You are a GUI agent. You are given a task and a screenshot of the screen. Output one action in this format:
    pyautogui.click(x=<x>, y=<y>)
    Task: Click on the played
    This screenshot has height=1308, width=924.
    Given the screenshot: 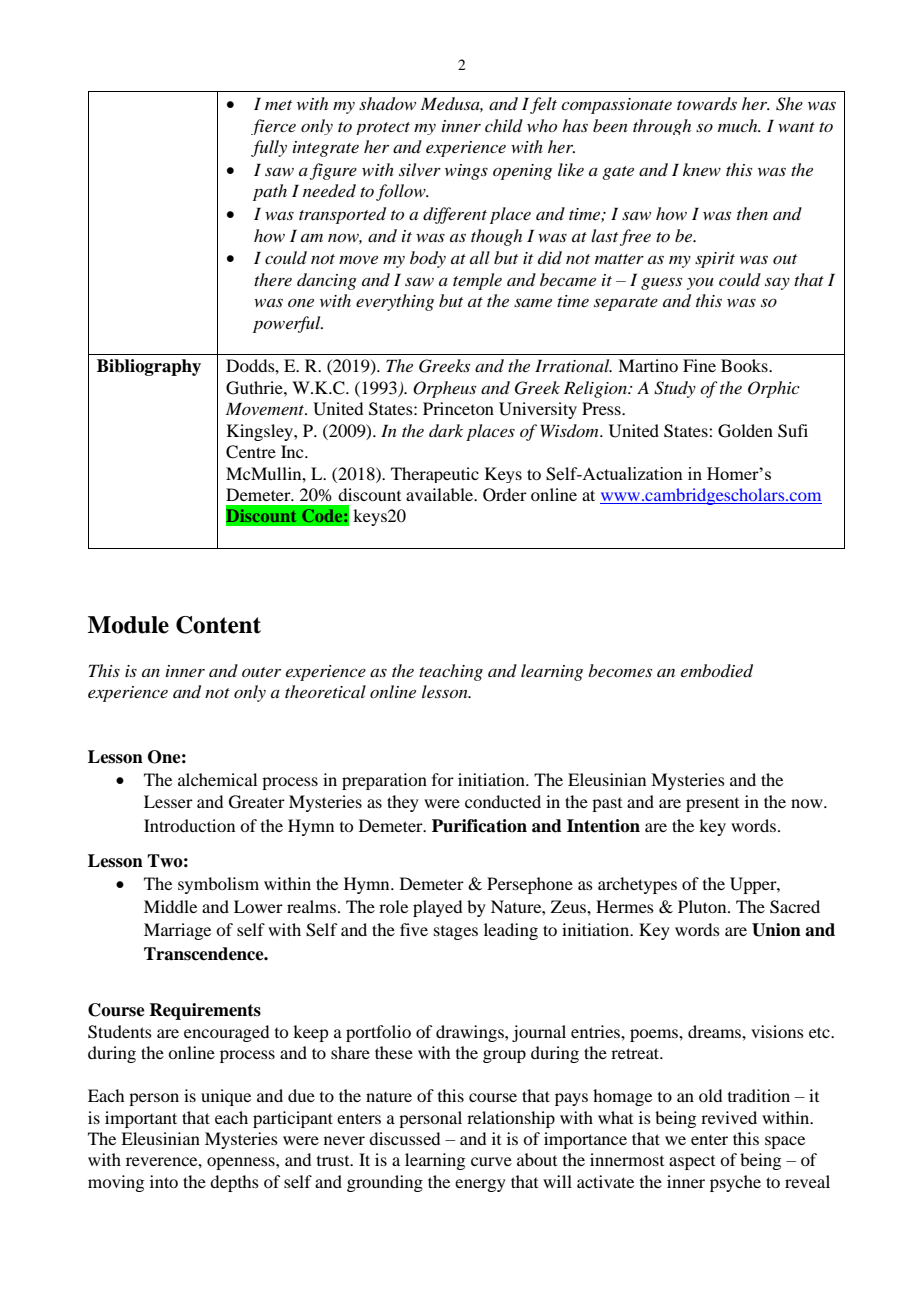 What is the action you would take?
    pyautogui.click(x=437, y=908)
